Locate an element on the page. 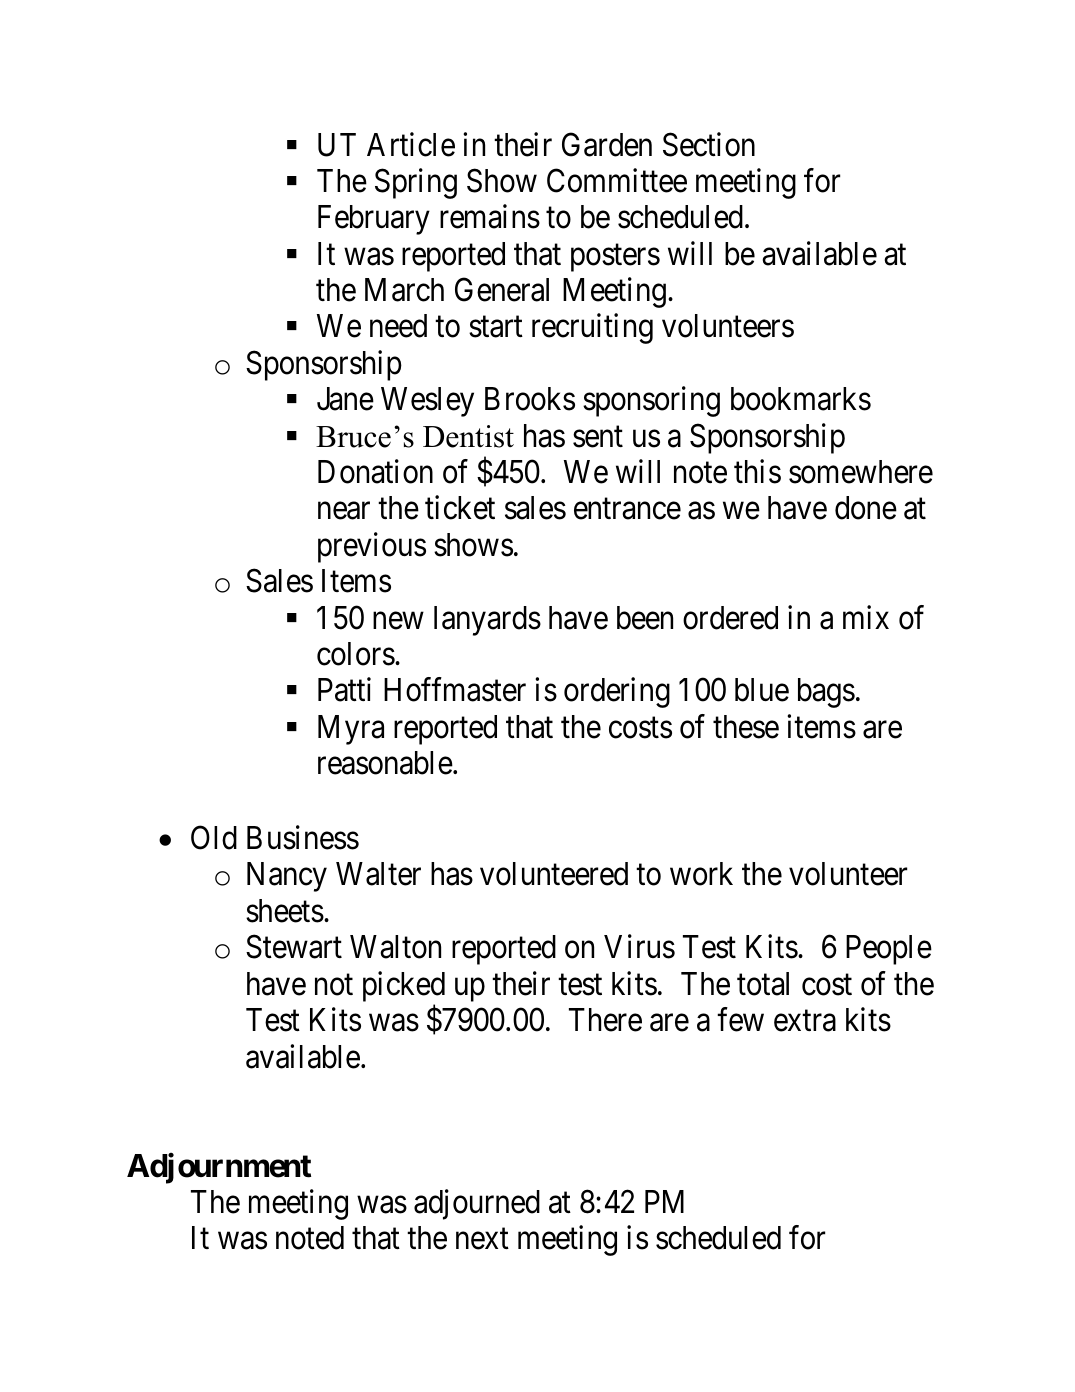 The height and width of the document is (1392, 1075). next is located at coordinates (482, 1239).
